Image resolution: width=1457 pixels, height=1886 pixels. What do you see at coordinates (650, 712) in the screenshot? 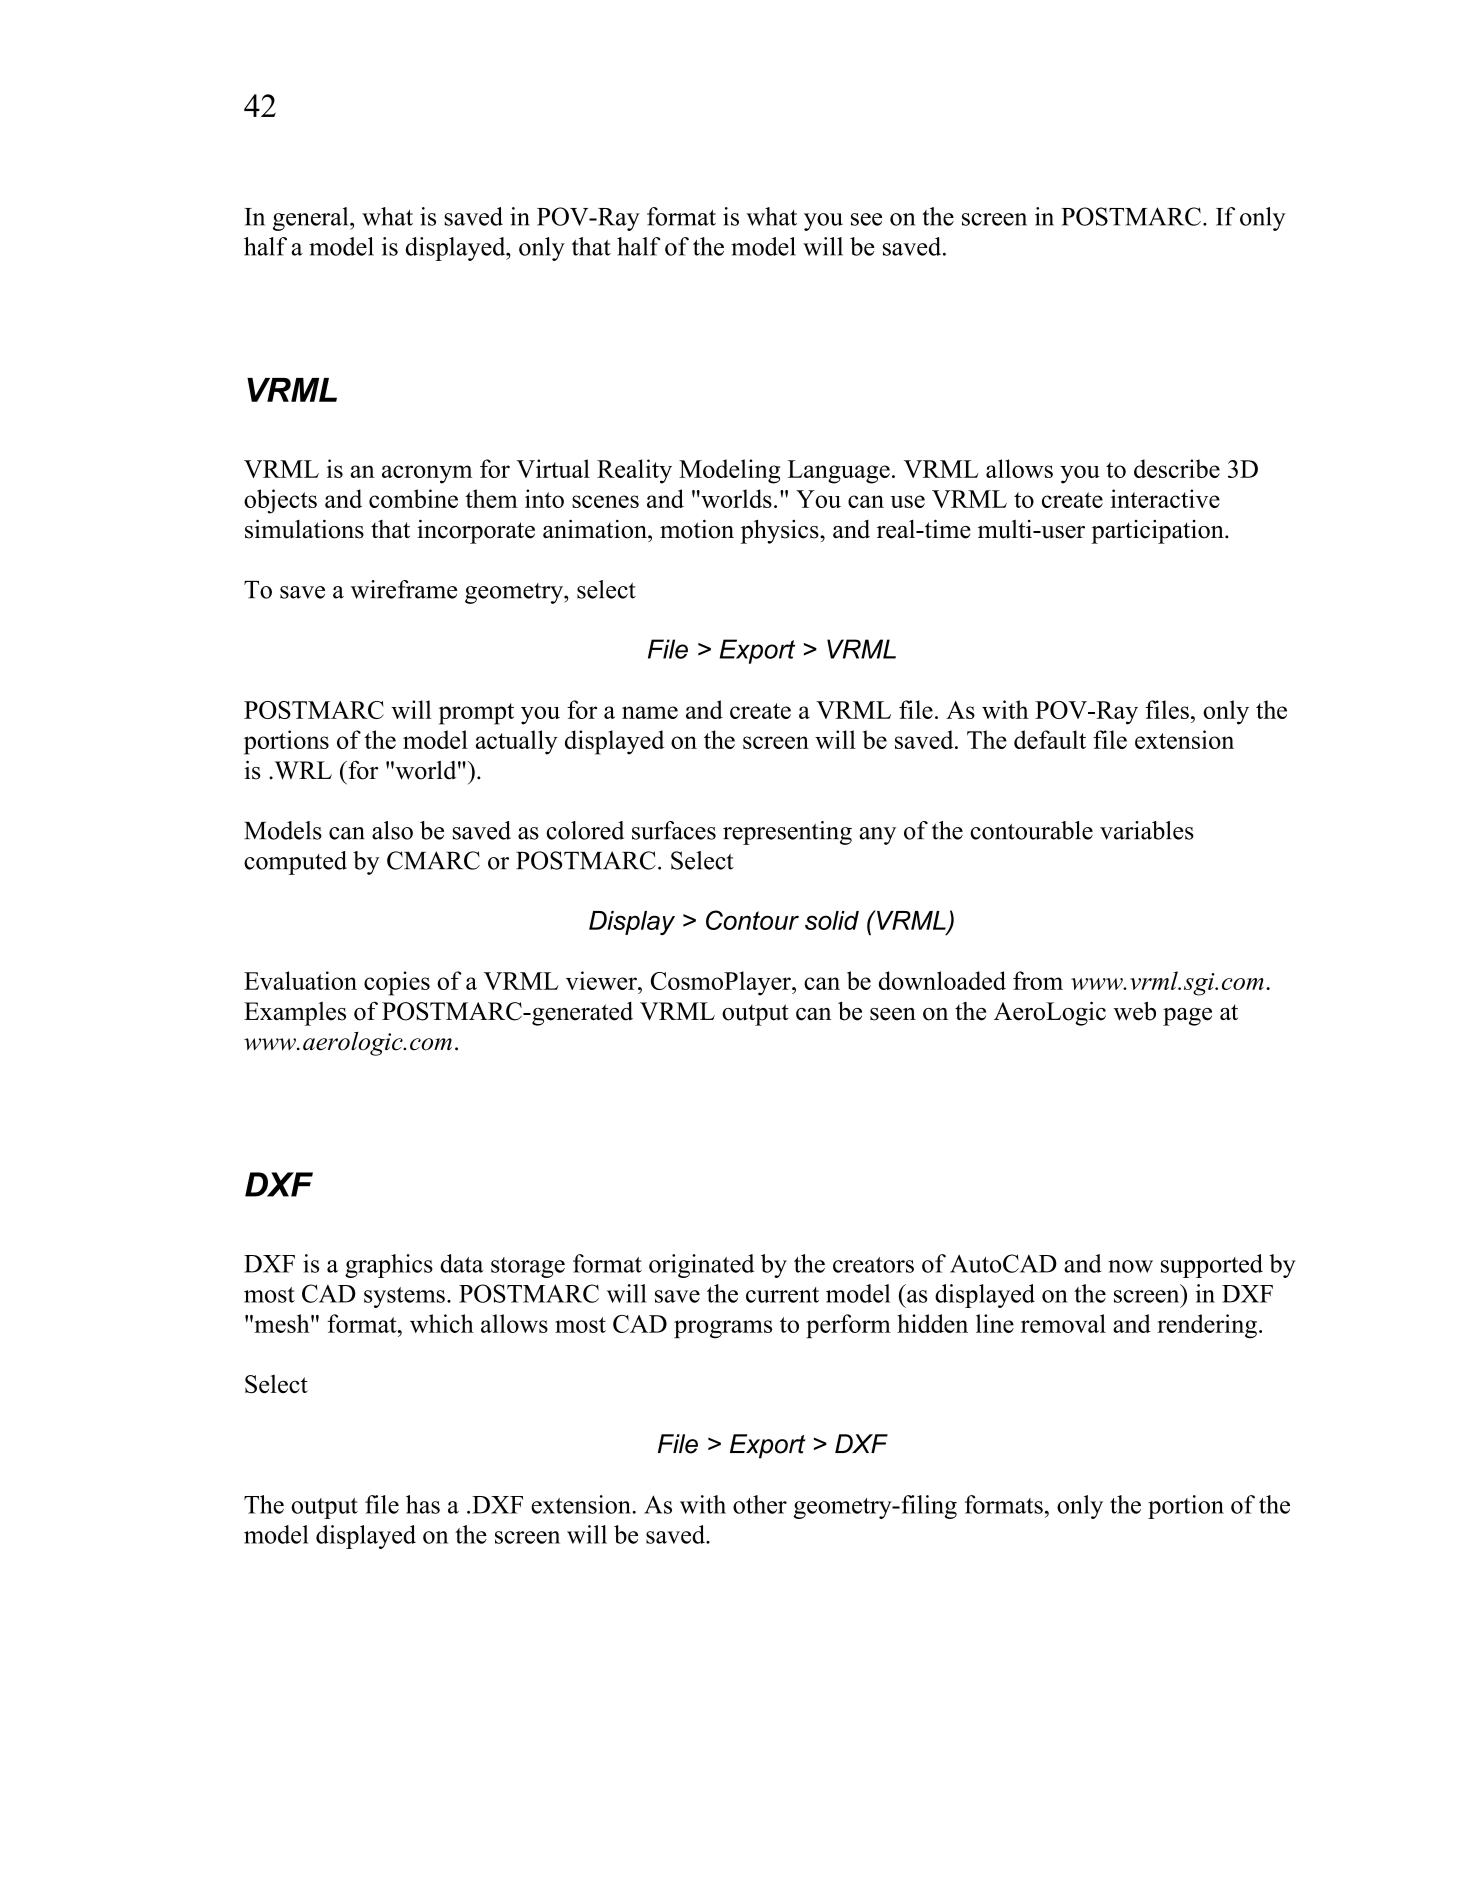
I see `name` at bounding box center [650, 712].
